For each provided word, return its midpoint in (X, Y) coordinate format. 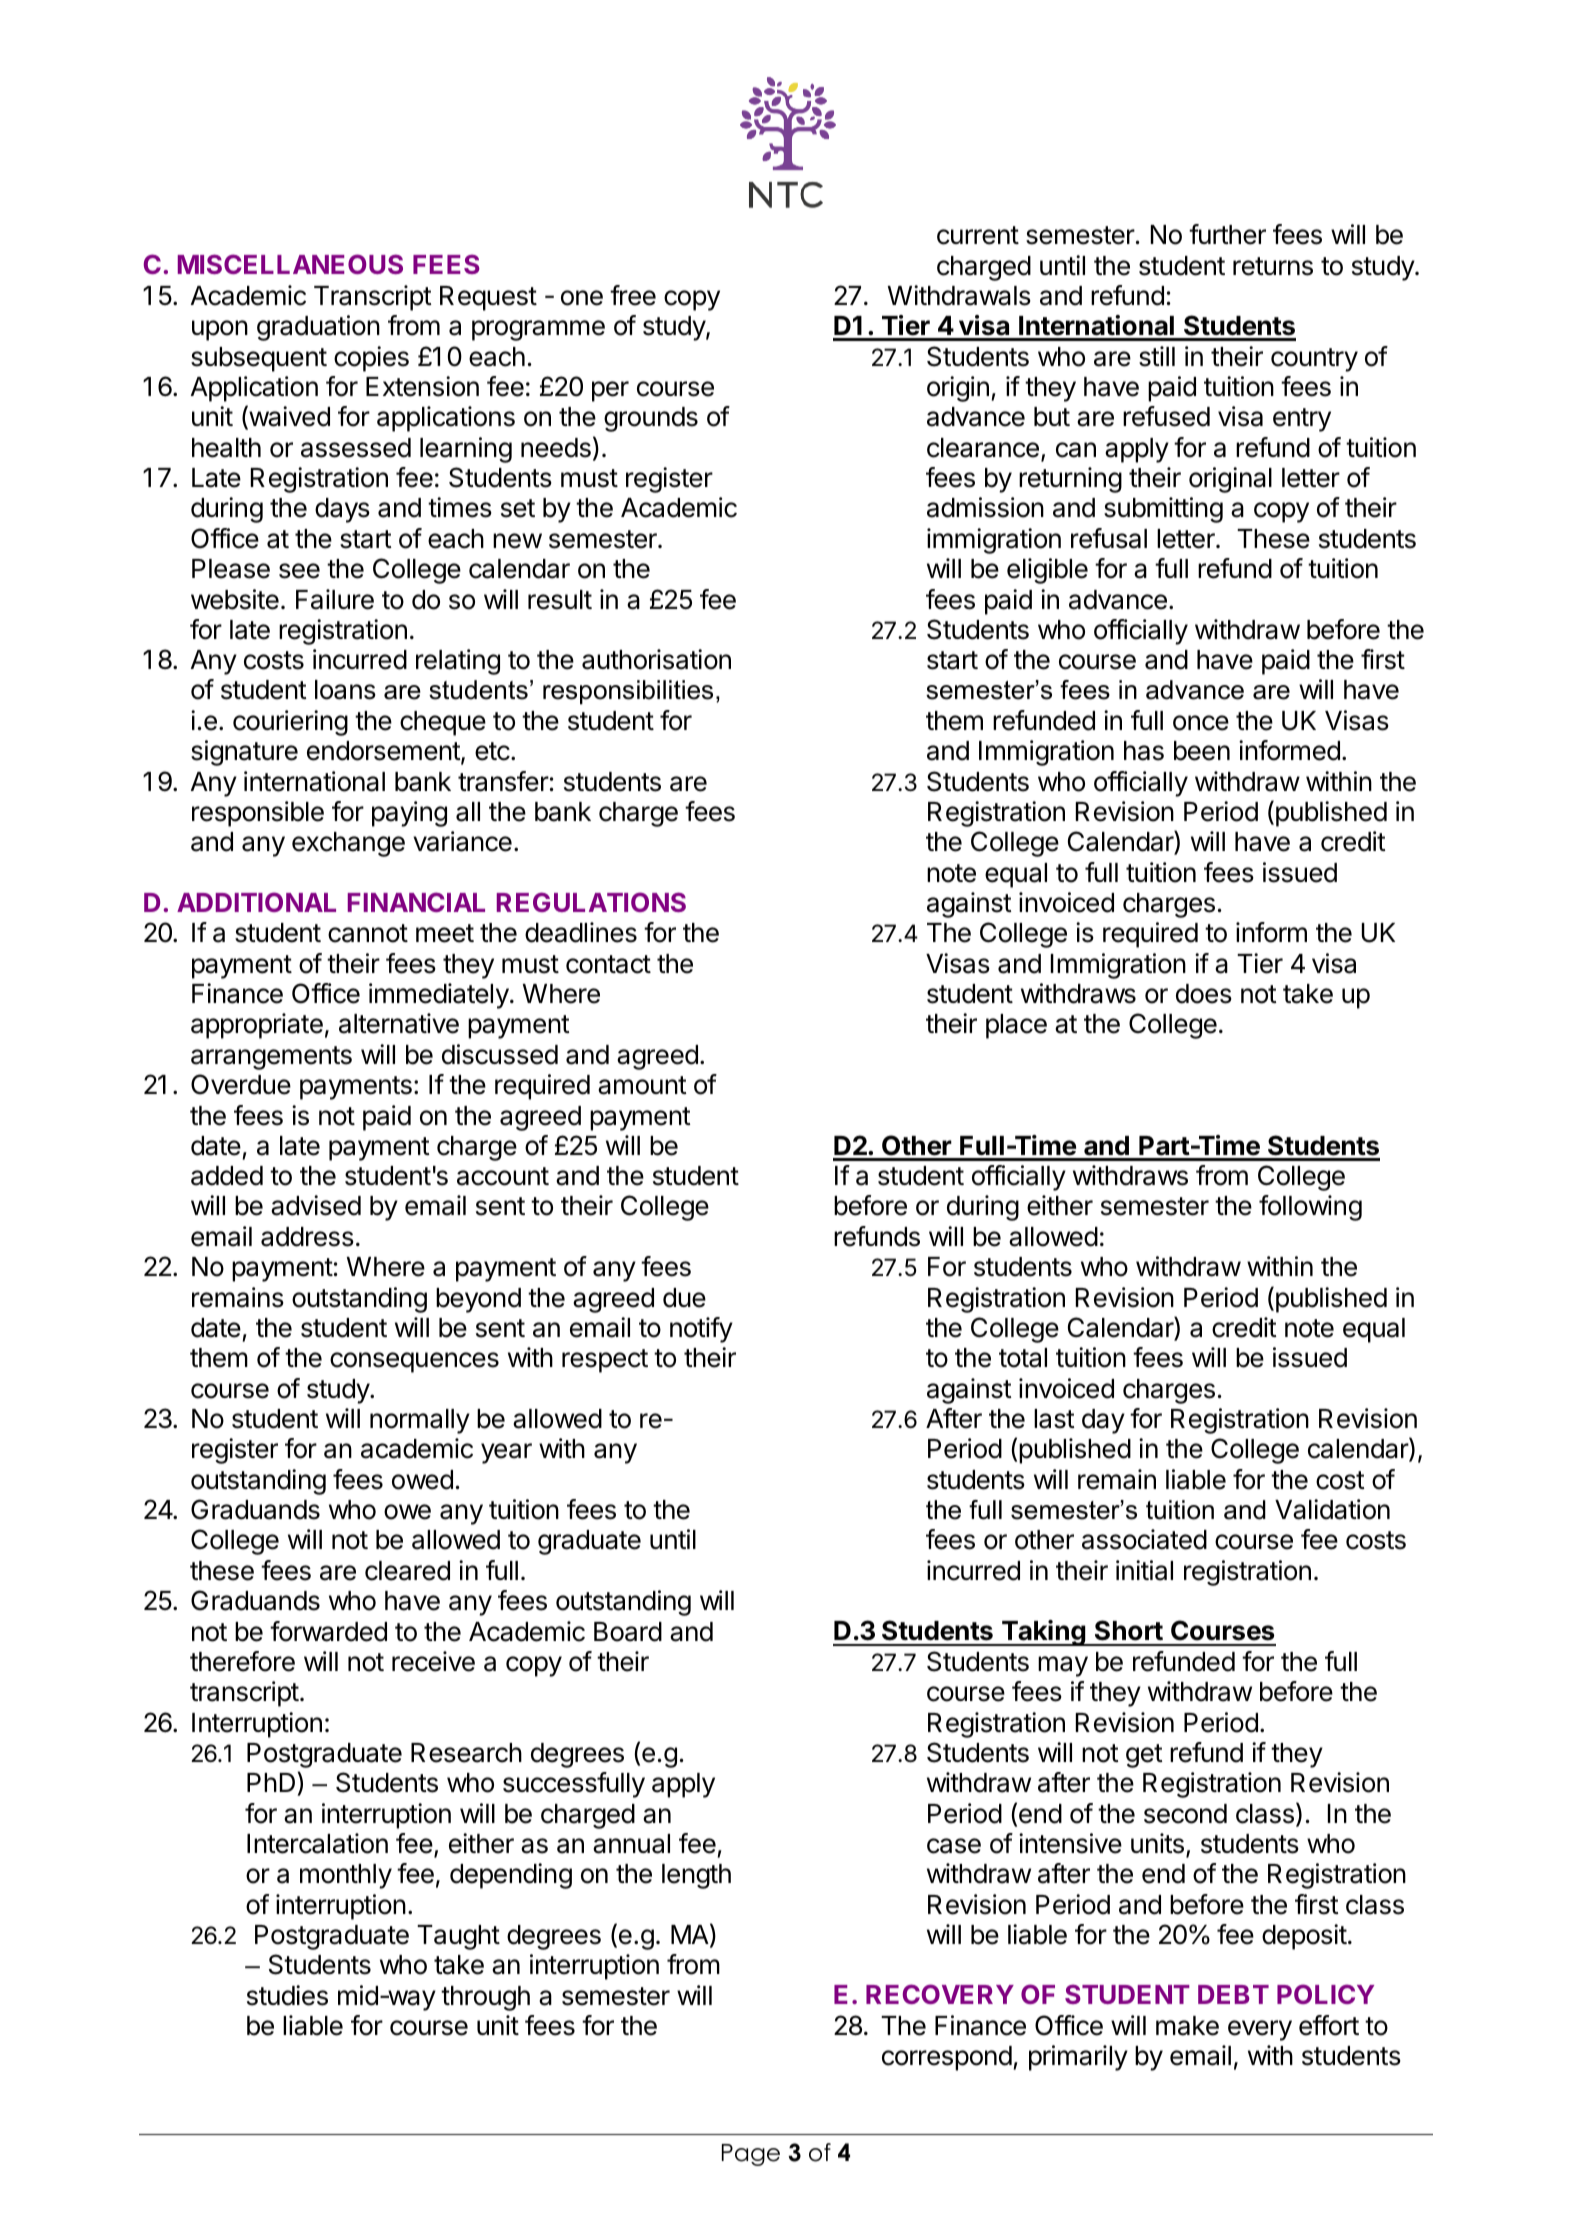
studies (287, 1995)
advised (316, 1205)
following (1310, 1208)
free (633, 295)
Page (751, 2155)
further (1227, 234)
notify (701, 1330)
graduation (318, 328)
